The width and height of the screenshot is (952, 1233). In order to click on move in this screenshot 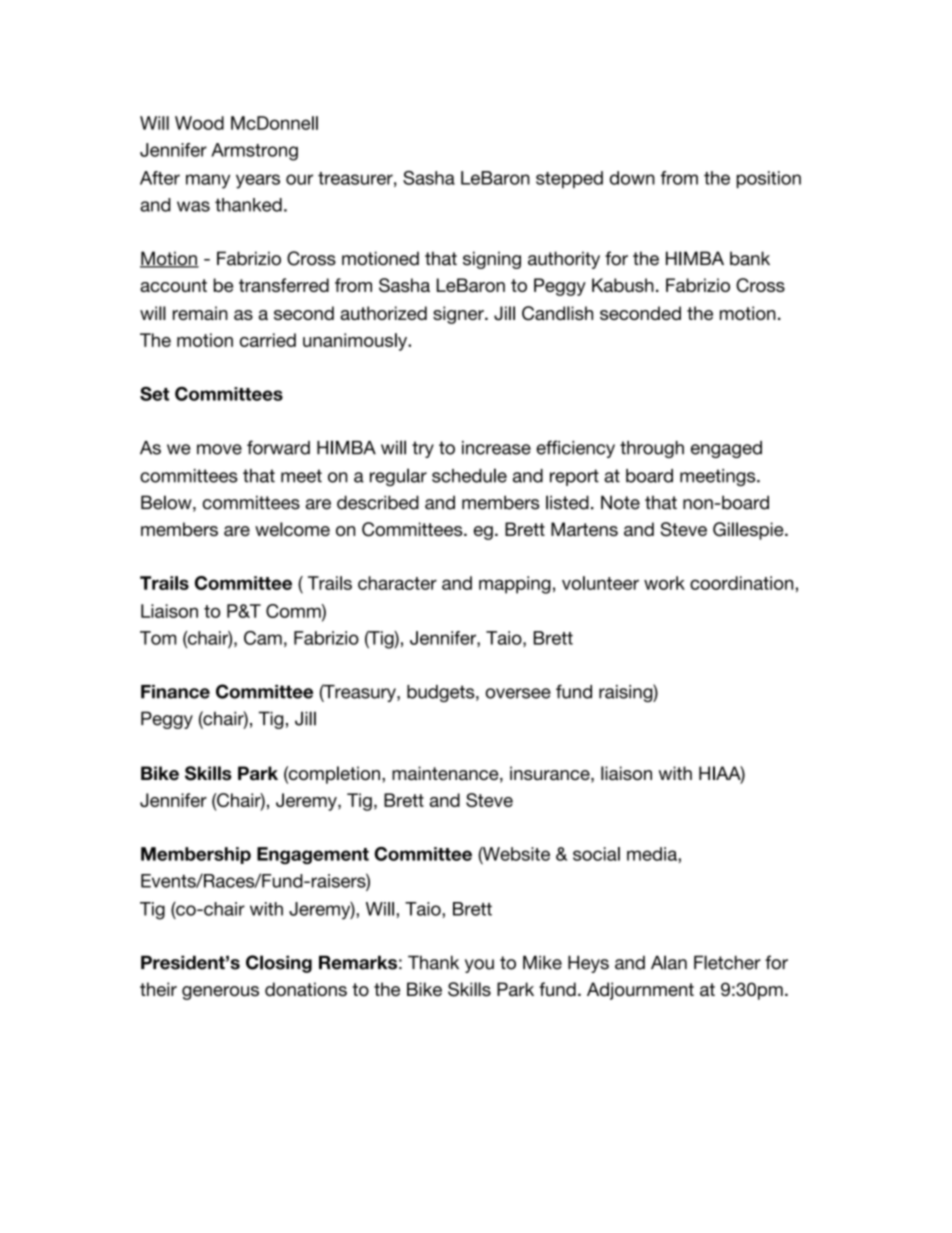, I will do `click(219, 449)`.
